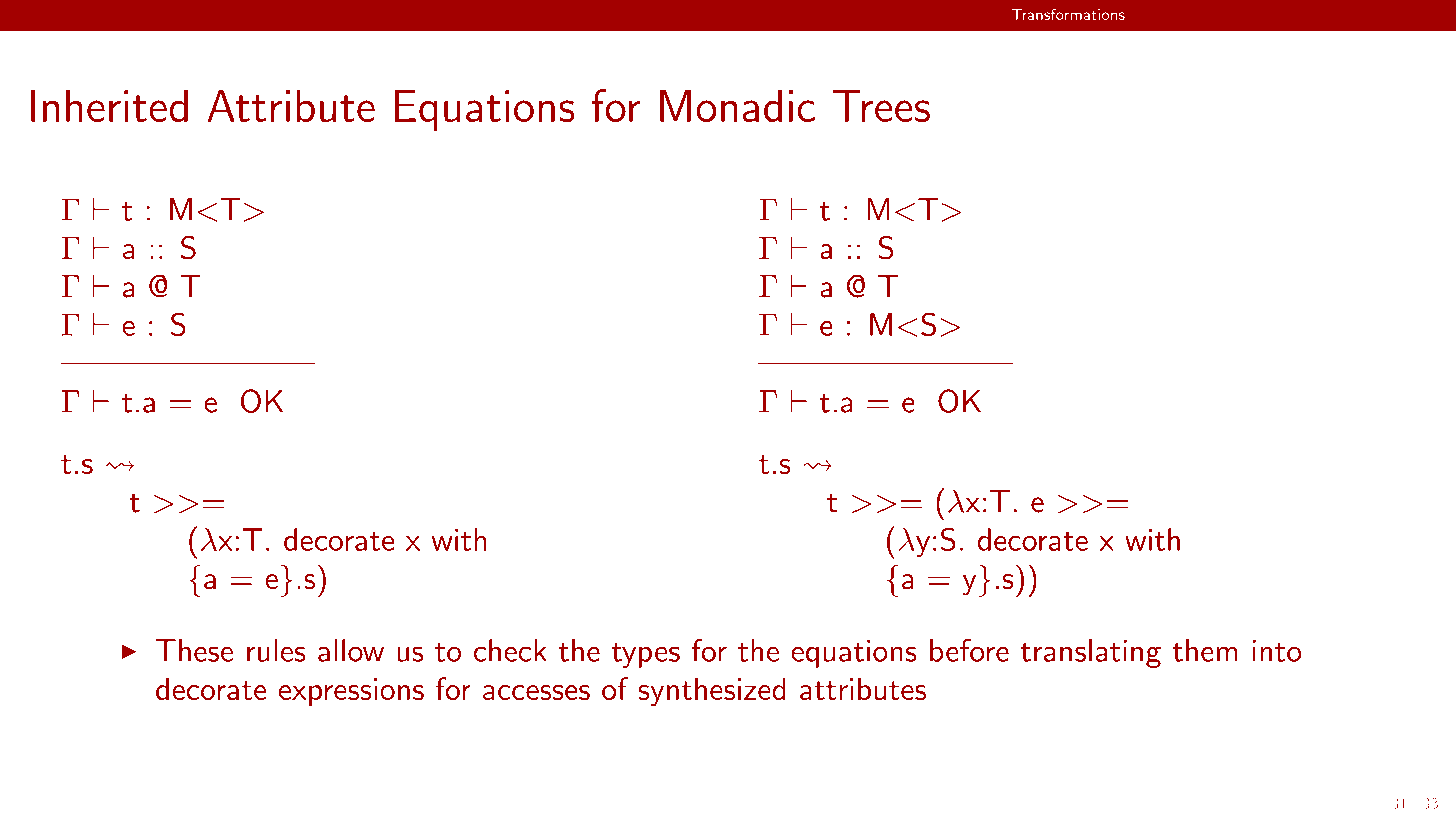 Image resolution: width=1456 pixels, height=819 pixels. What do you see at coordinates (510, 650) in the screenshot?
I see `check` at bounding box center [510, 650].
